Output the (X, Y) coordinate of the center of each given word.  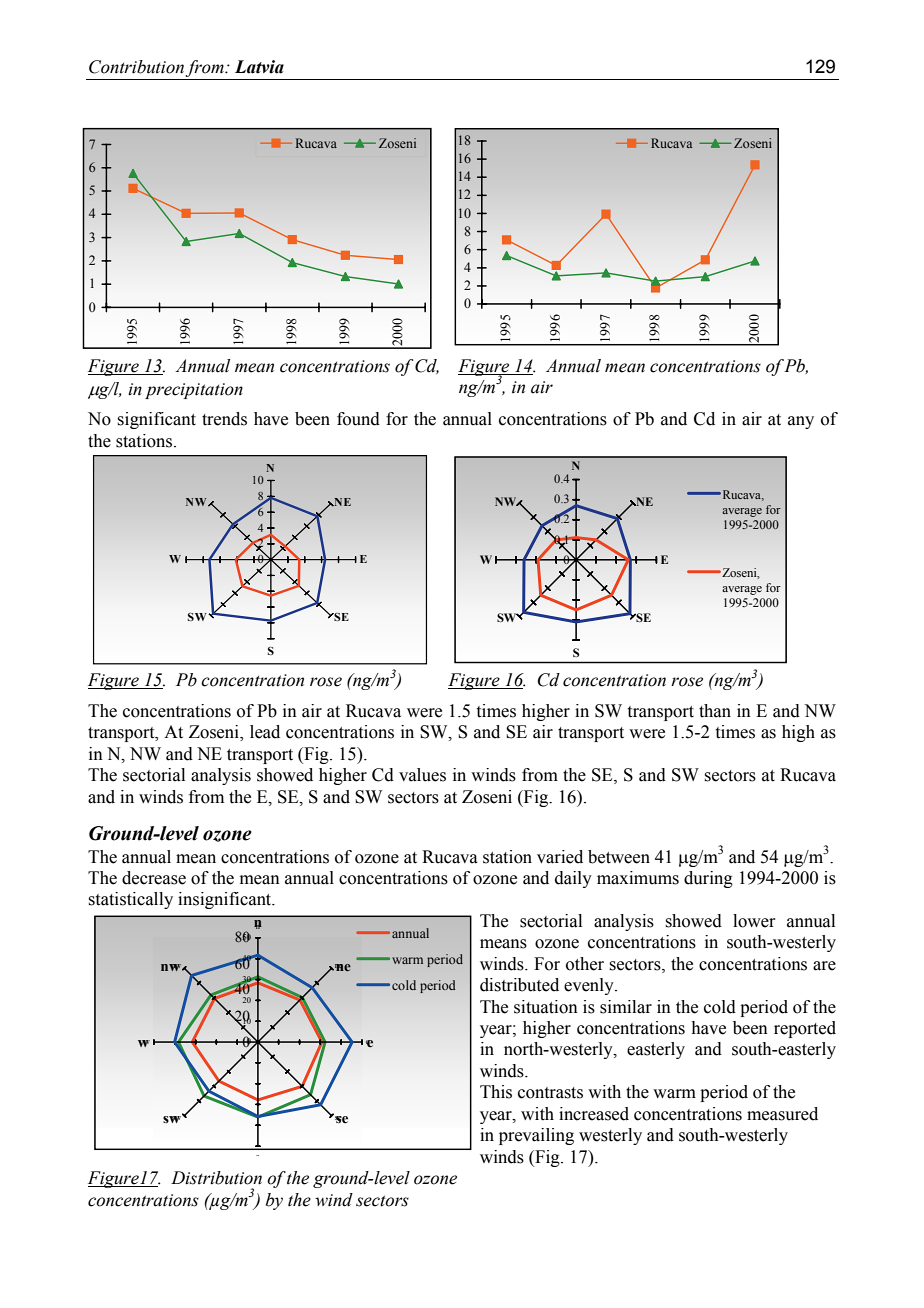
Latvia (259, 67)
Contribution (137, 68)
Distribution (216, 1178)
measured (782, 1114)
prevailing (536, 1136)
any (801, 422)
